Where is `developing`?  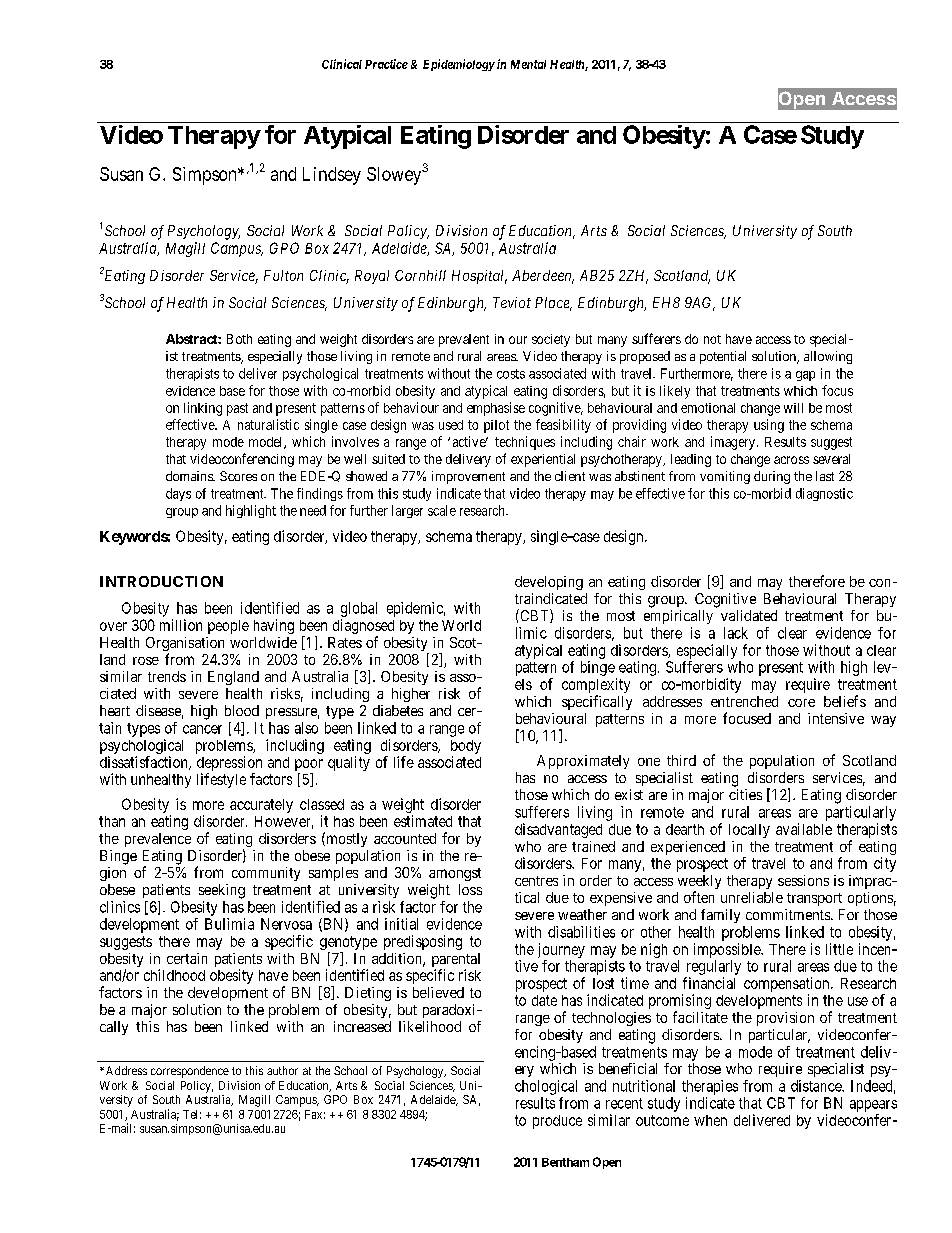 developing is located at coordinates (549, 583).
